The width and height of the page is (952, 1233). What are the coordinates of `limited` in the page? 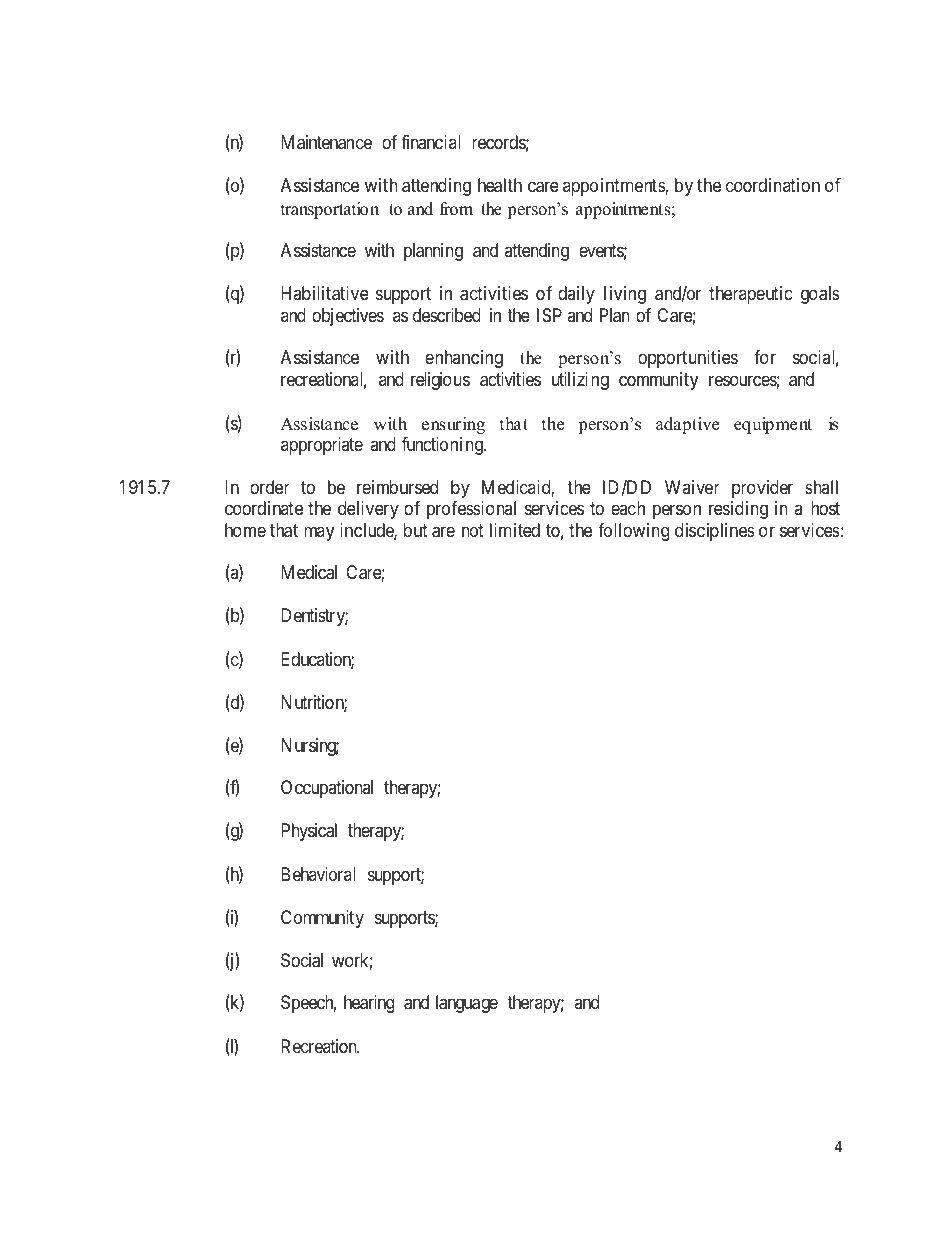 It's located at (515, 530).
